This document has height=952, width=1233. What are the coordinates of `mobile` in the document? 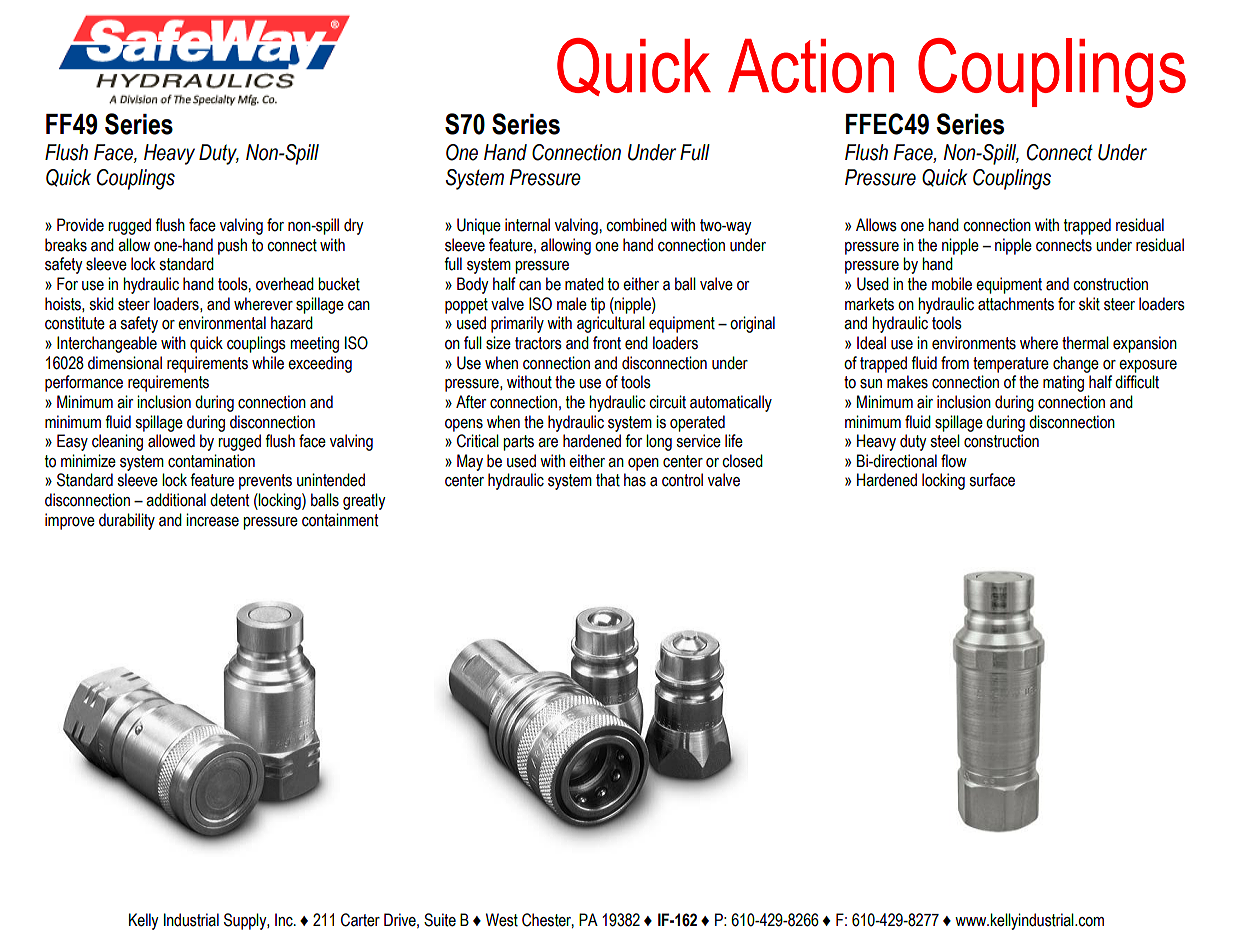 It's located at (952, 284).
